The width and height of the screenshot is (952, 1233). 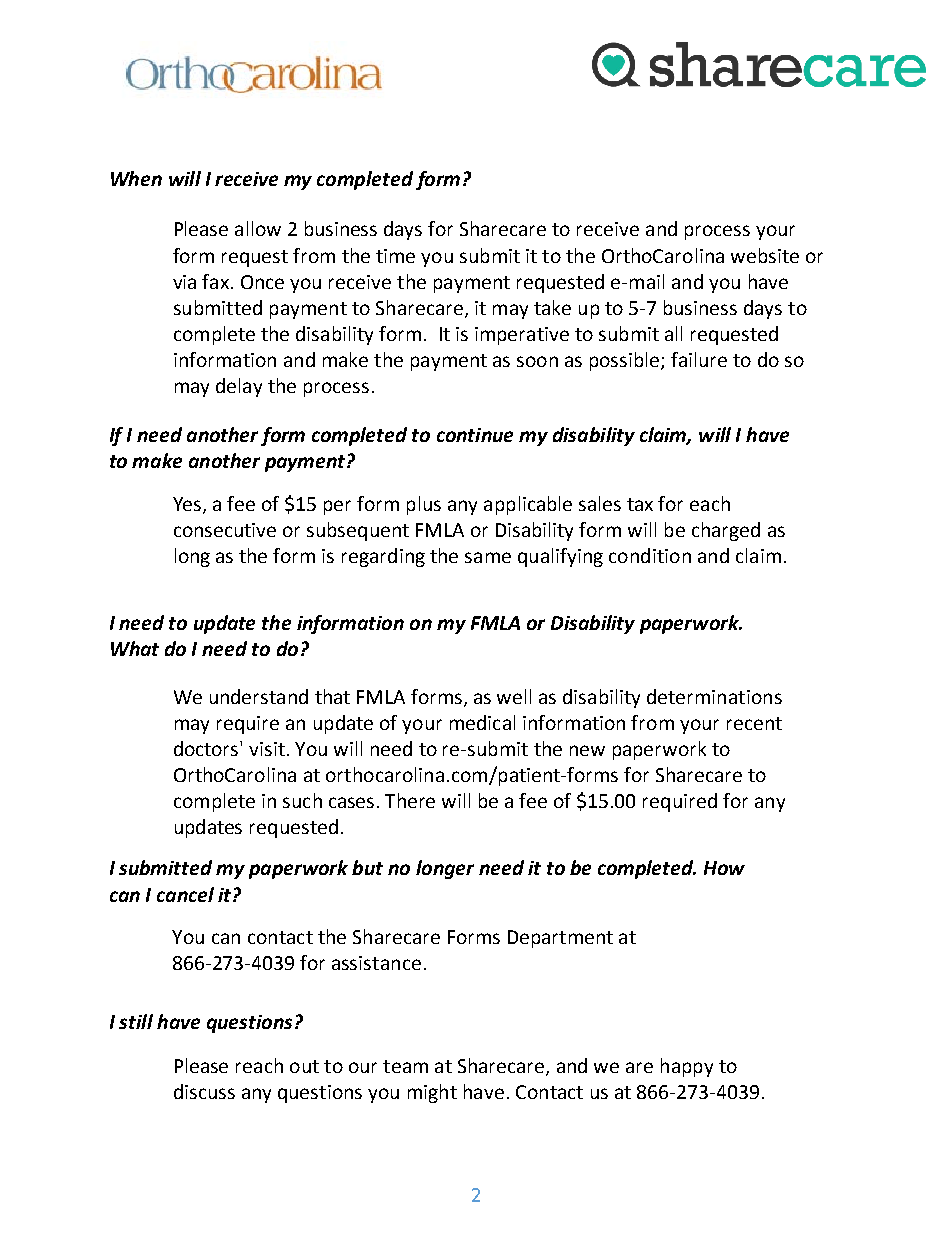 I want to click on website, so click(x=765, y=255).
